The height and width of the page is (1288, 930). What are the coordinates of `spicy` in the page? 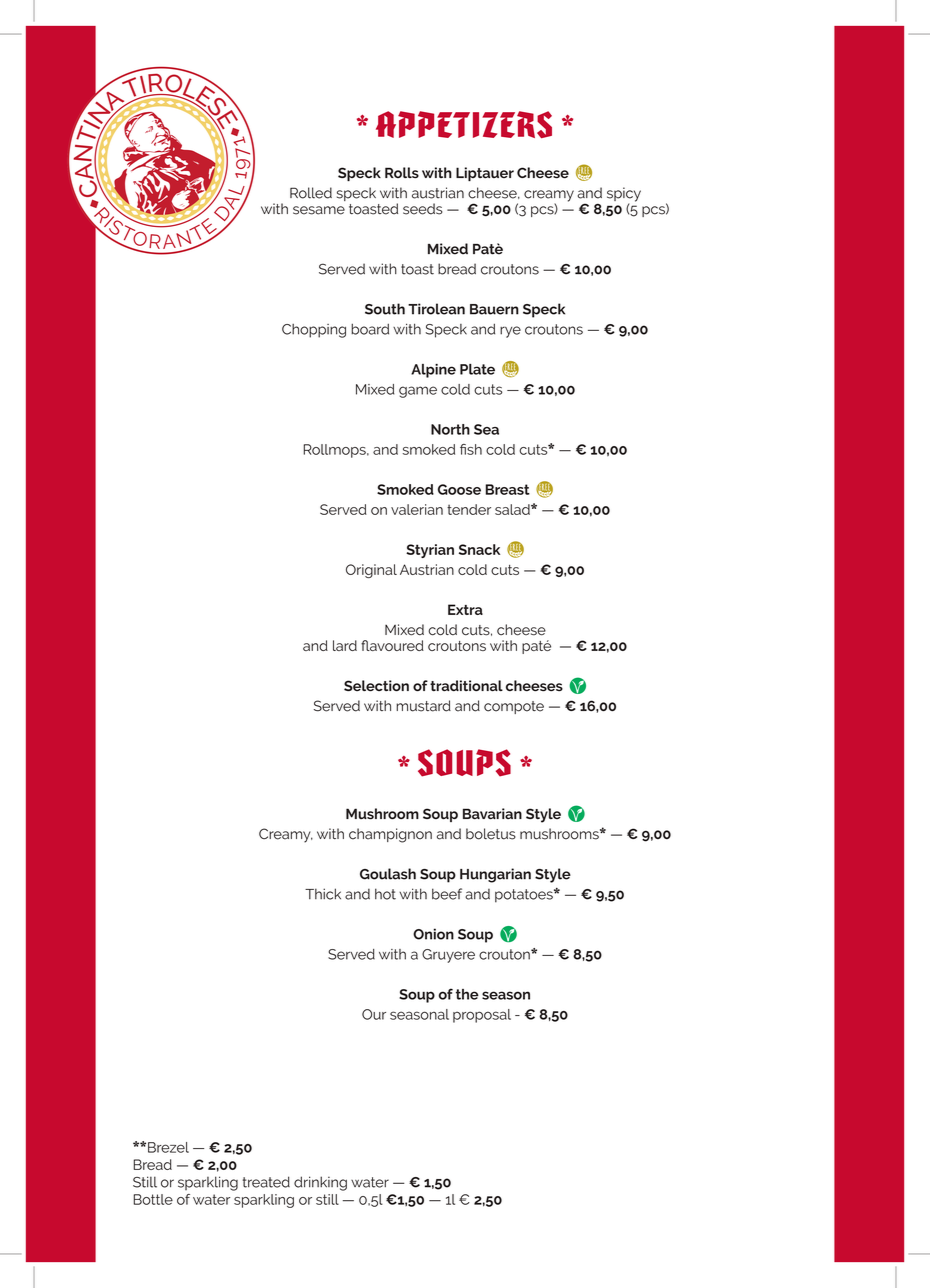 It's located at (624, 195).
